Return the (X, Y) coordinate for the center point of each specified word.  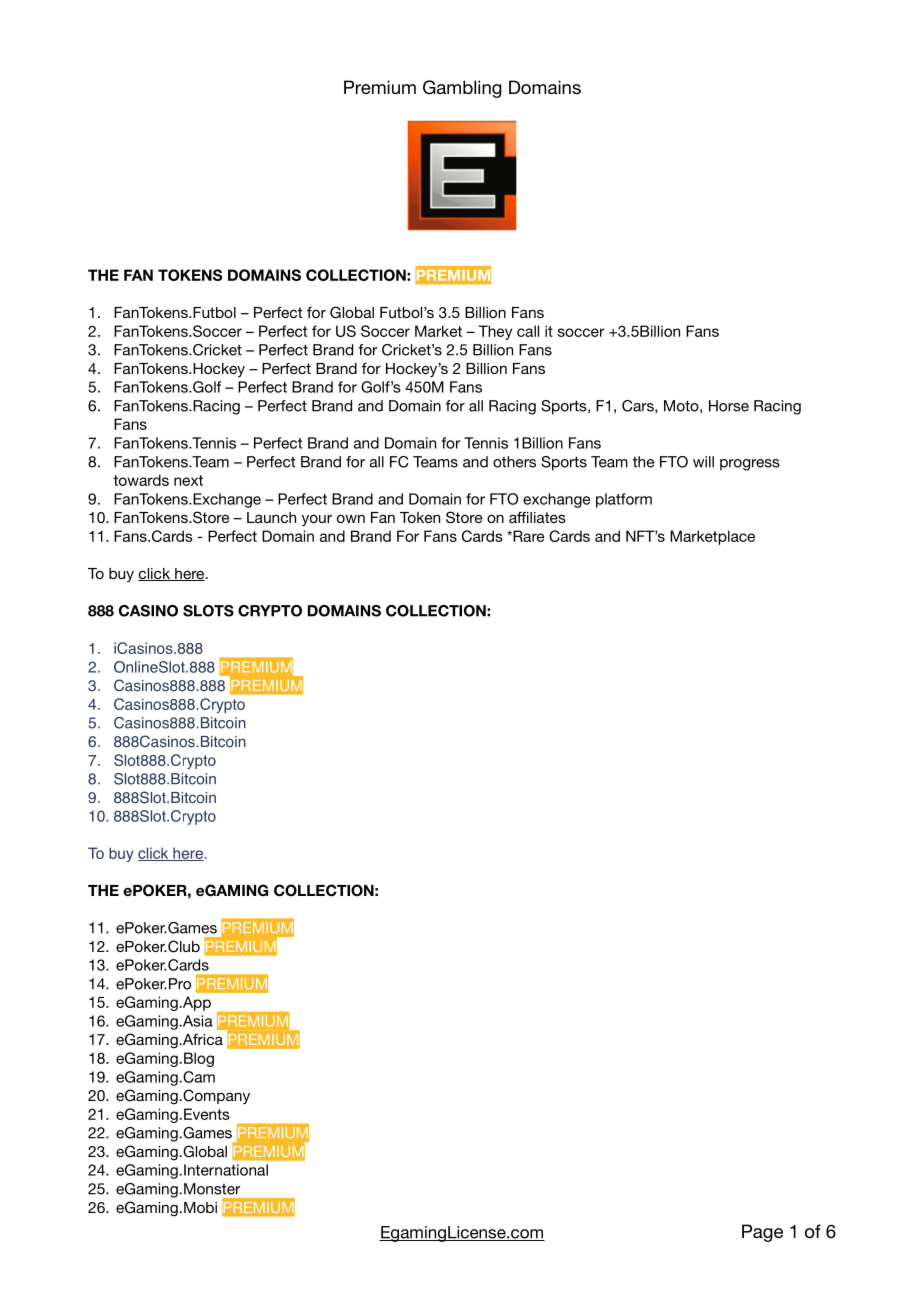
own (351, 519)
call (528, 331)
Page (762, 1233)
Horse (729, 406)
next (188, 480)
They (495, 332)
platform (624, 500)
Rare (527, 536)
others (514, 462)
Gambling (462, 89)
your (317, 520)
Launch (271, 517)
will (703, 462)
